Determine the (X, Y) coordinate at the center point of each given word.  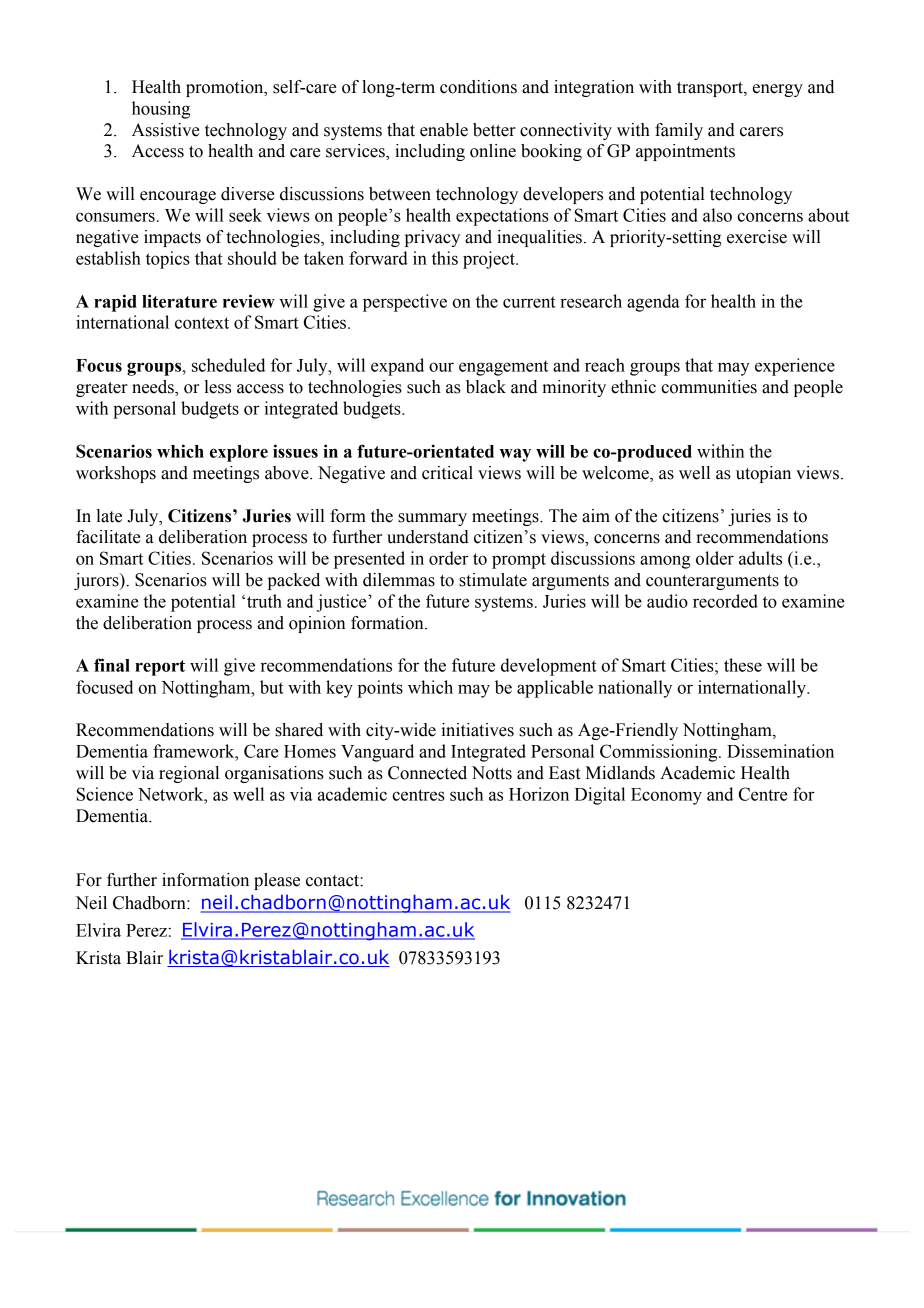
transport (711, 89)
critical (447, 473)
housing (161, 110)
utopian (763, 474)
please (277, 881)
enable (444, 130)
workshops (116, 474)
